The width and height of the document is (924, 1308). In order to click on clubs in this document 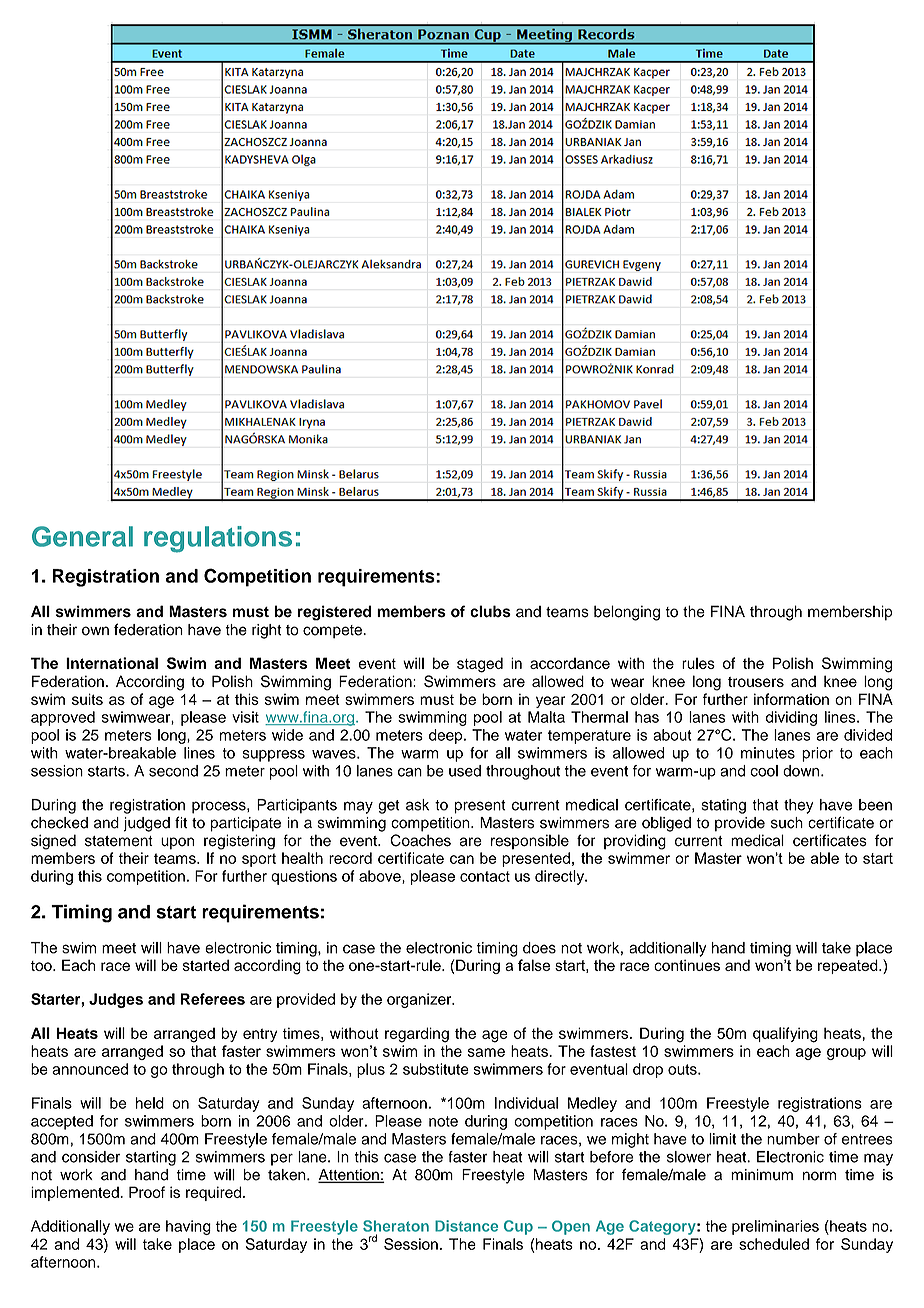, I will do `click(490, 611)`.
